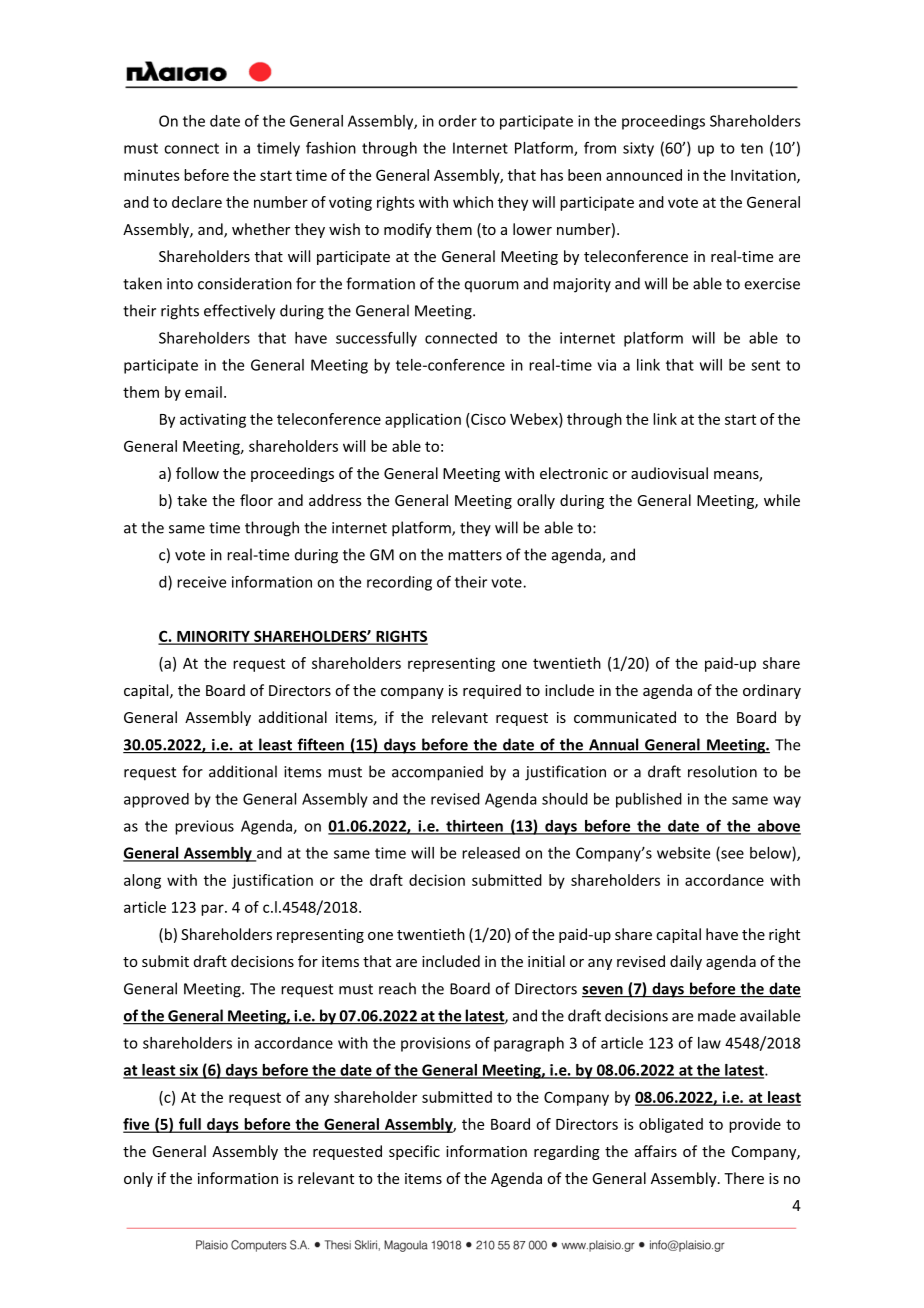  I want to click on matters, so click(475, 555).
